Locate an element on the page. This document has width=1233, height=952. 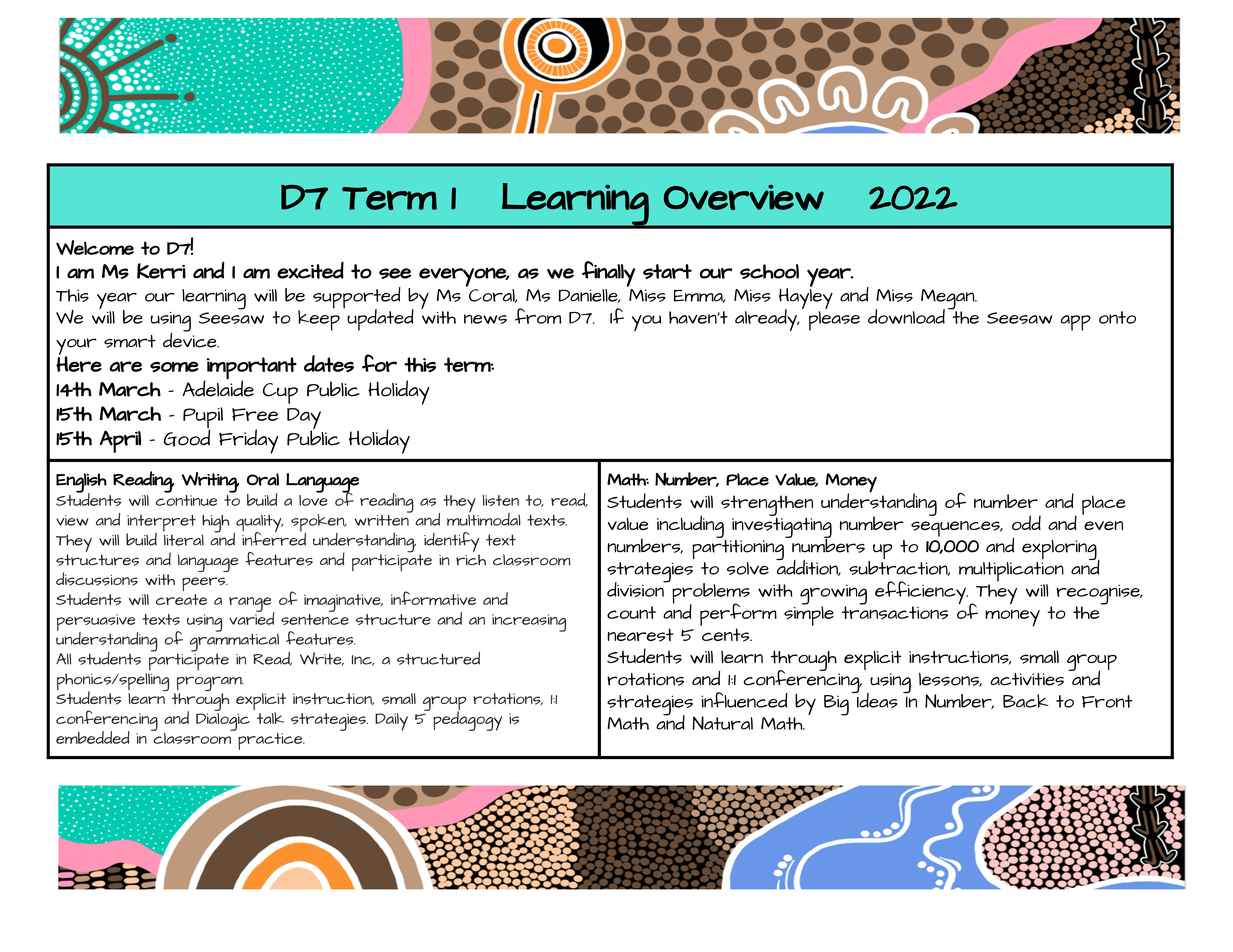
division is located at coordinates (636, 589).
